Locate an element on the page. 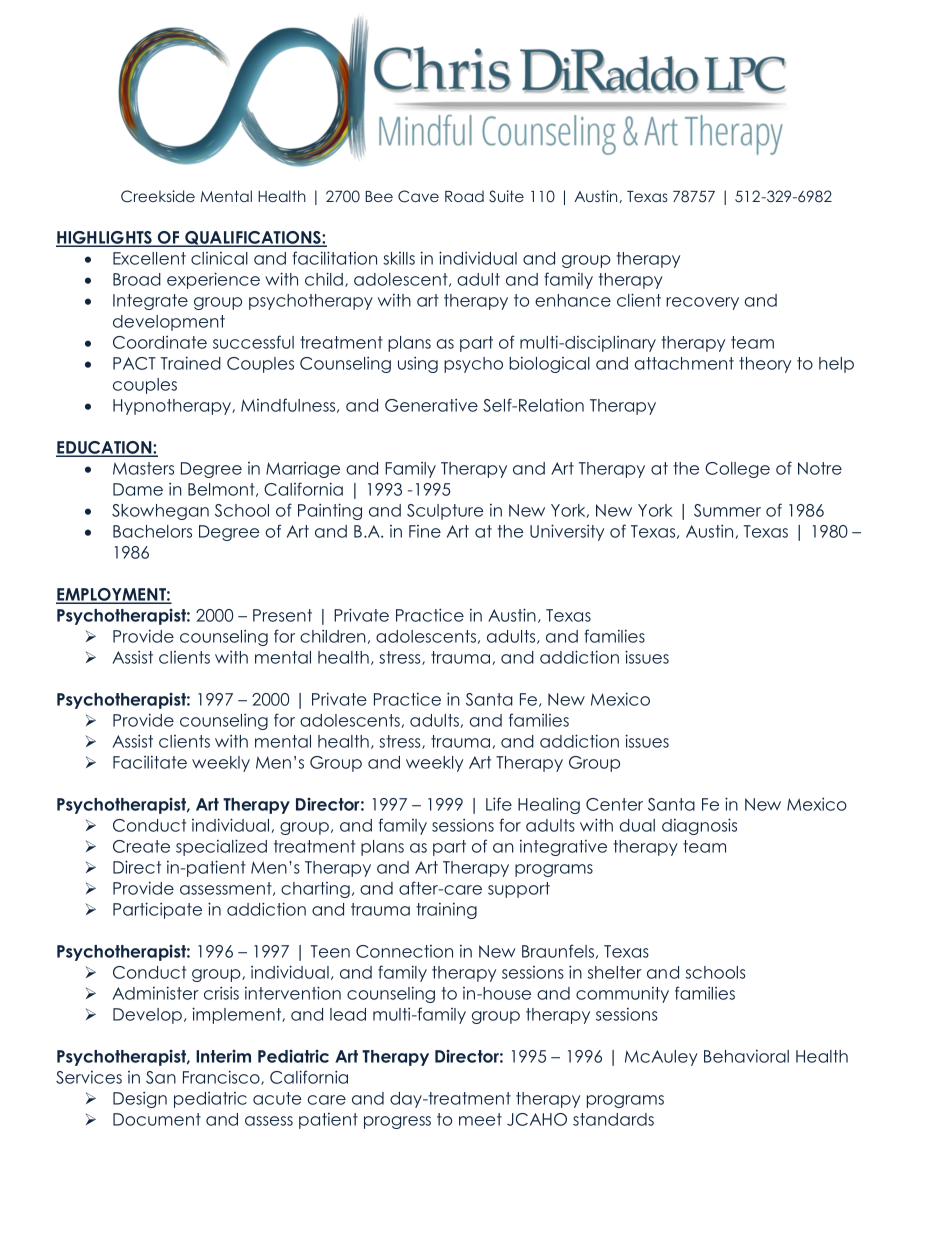 The width and height of the document is (952, 1233). Fine is located at coordinates (425, 531).
